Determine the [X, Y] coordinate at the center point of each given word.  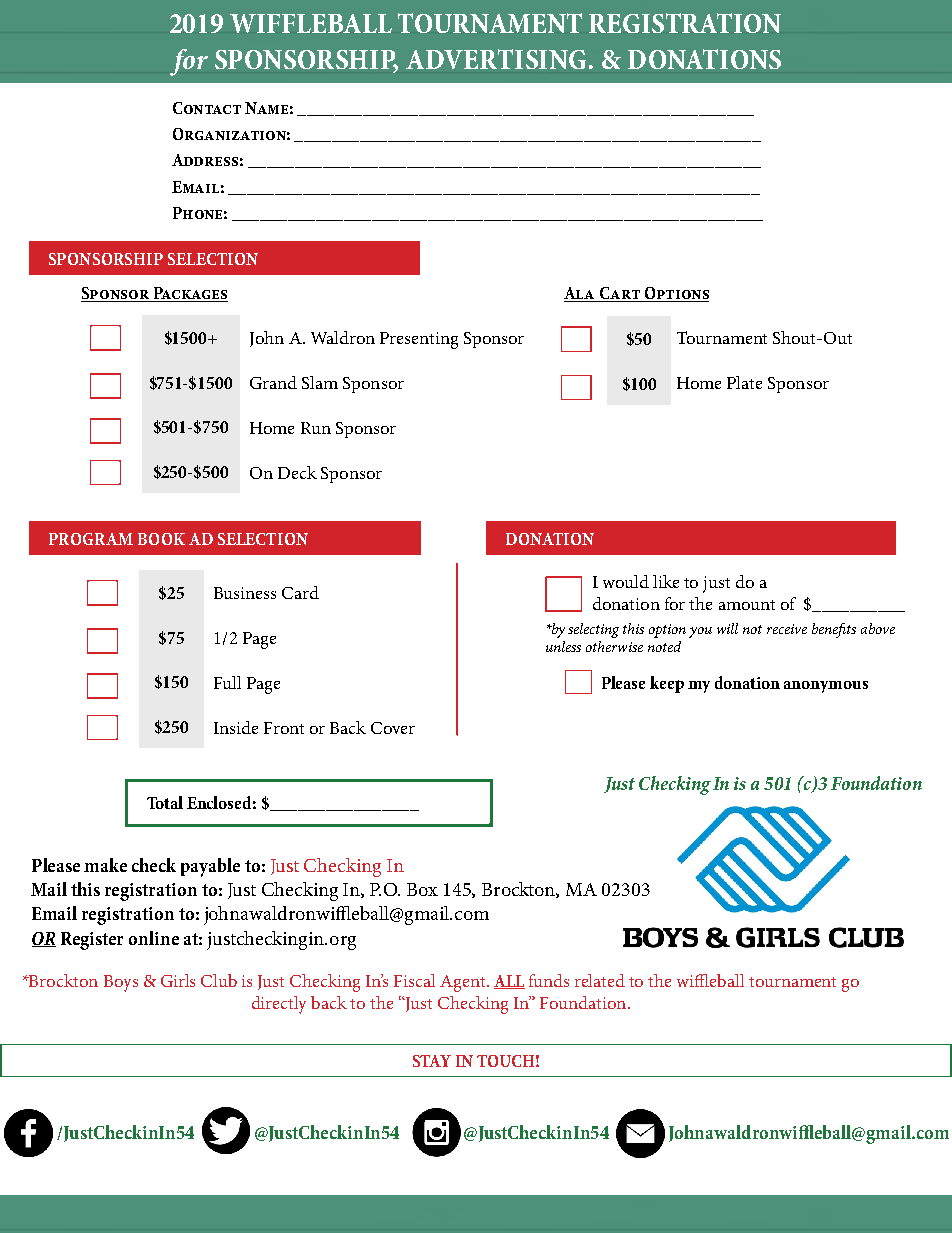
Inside [236, 727]
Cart [620, 294]
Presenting [419, 340]
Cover [393, 728]
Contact [207, 108]
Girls [178, 980]
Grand [273, 382]
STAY [432, 1061]
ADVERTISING [496, 59]
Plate [744, 382]
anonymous [826, 687]
